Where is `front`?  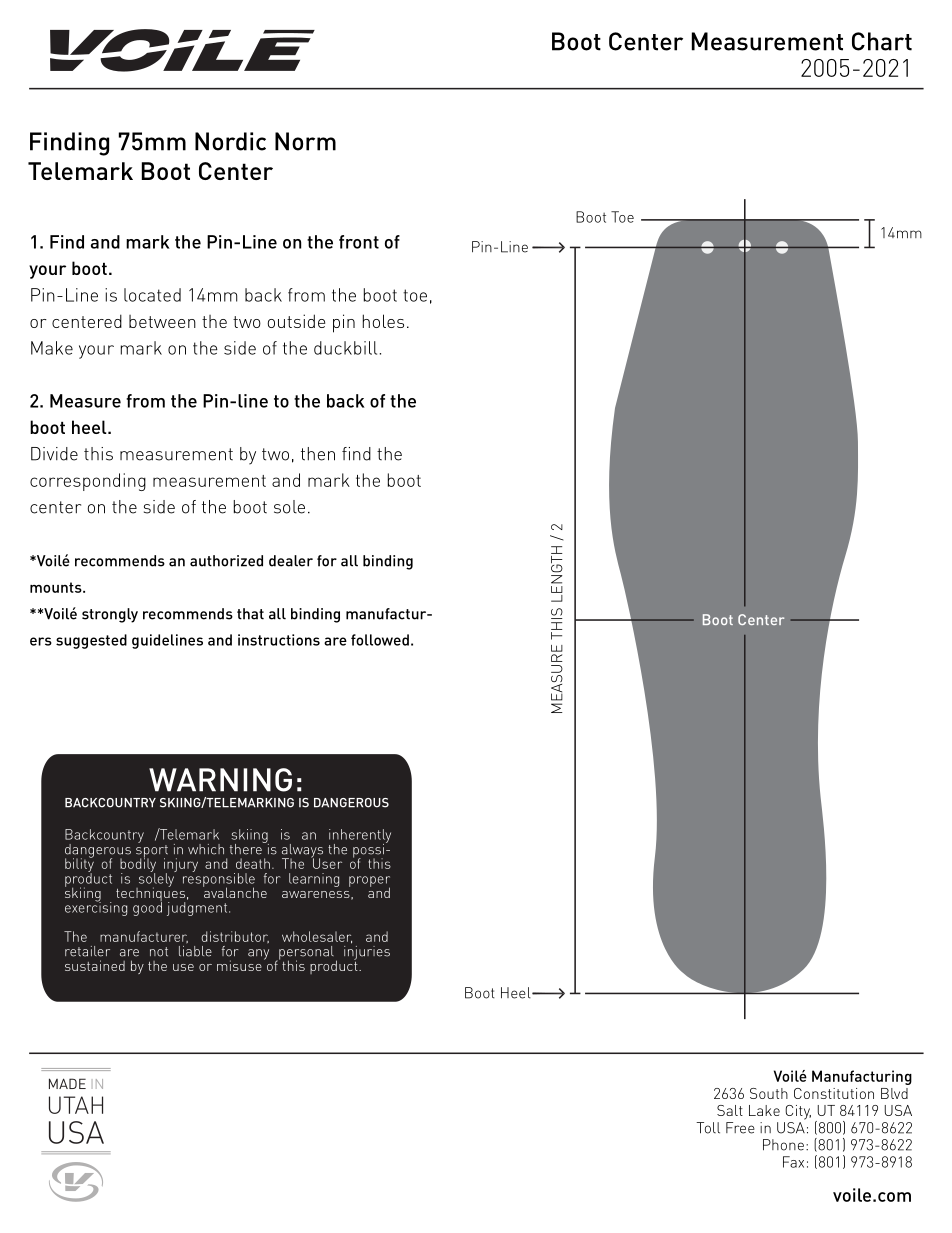 front is located at coordinates (359, 242).
